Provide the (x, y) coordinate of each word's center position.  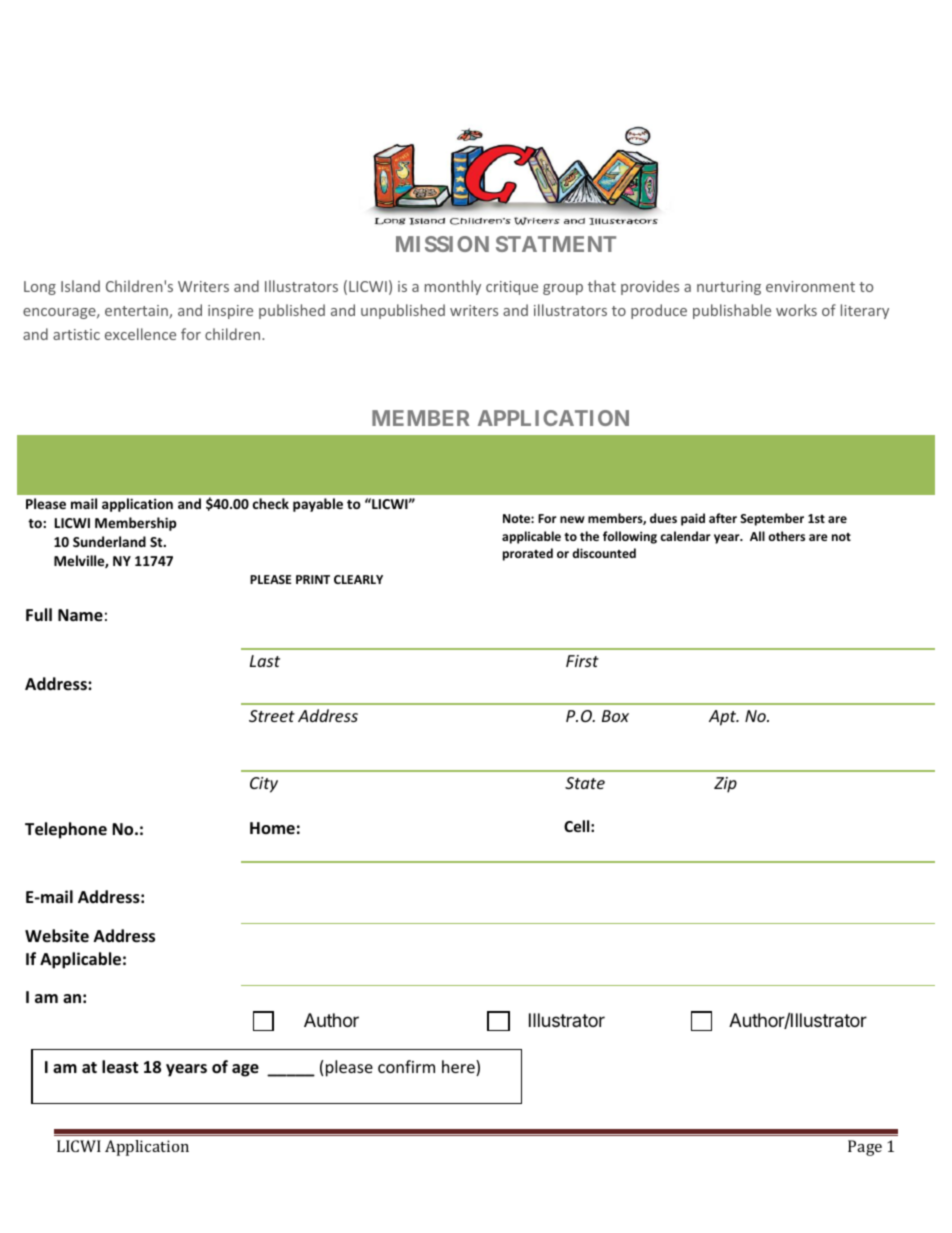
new (572, 519)
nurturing (729, 288)
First (582, 661)
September (772, 519)
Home (272, 828)
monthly (453, 287)
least (120, 1067)
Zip (725, 785)
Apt (724, 718)
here (459, 1068)
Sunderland (109, 541)
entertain (137, 311)
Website (57, 936)
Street (272, 716)
